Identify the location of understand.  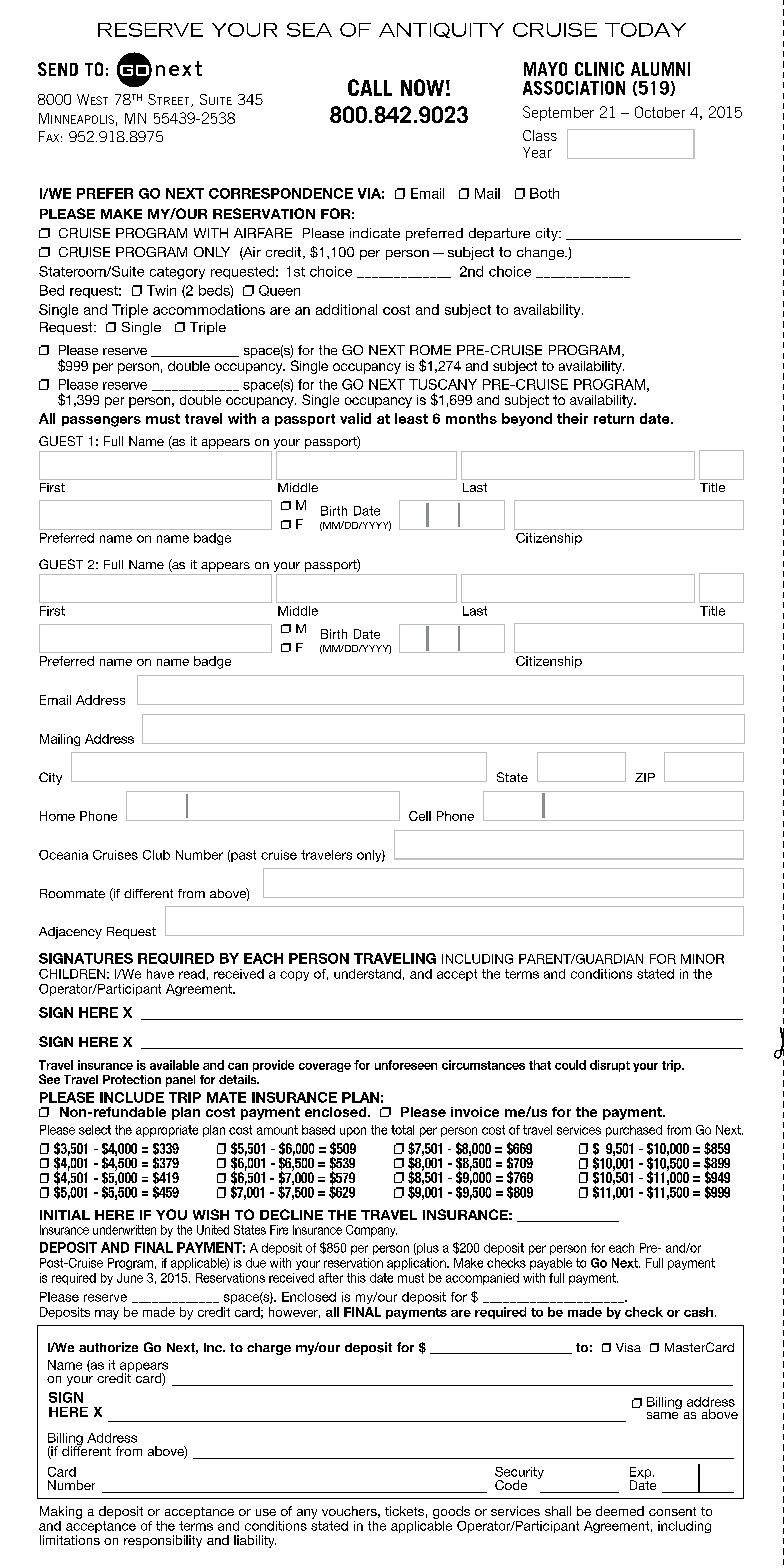
(367, 974).
